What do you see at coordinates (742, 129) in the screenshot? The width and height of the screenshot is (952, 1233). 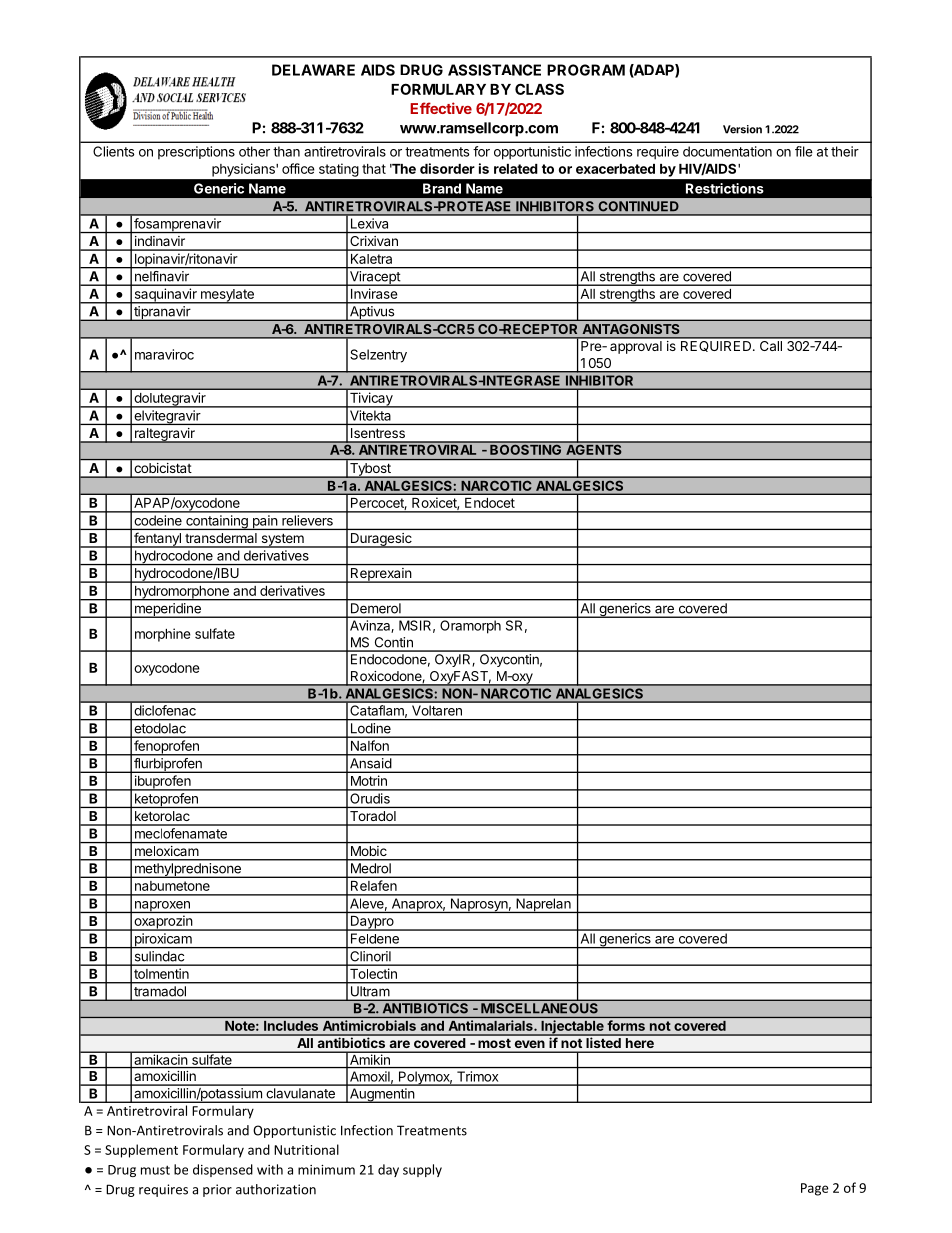 I see `Version` at bounding box center [742, 129].
